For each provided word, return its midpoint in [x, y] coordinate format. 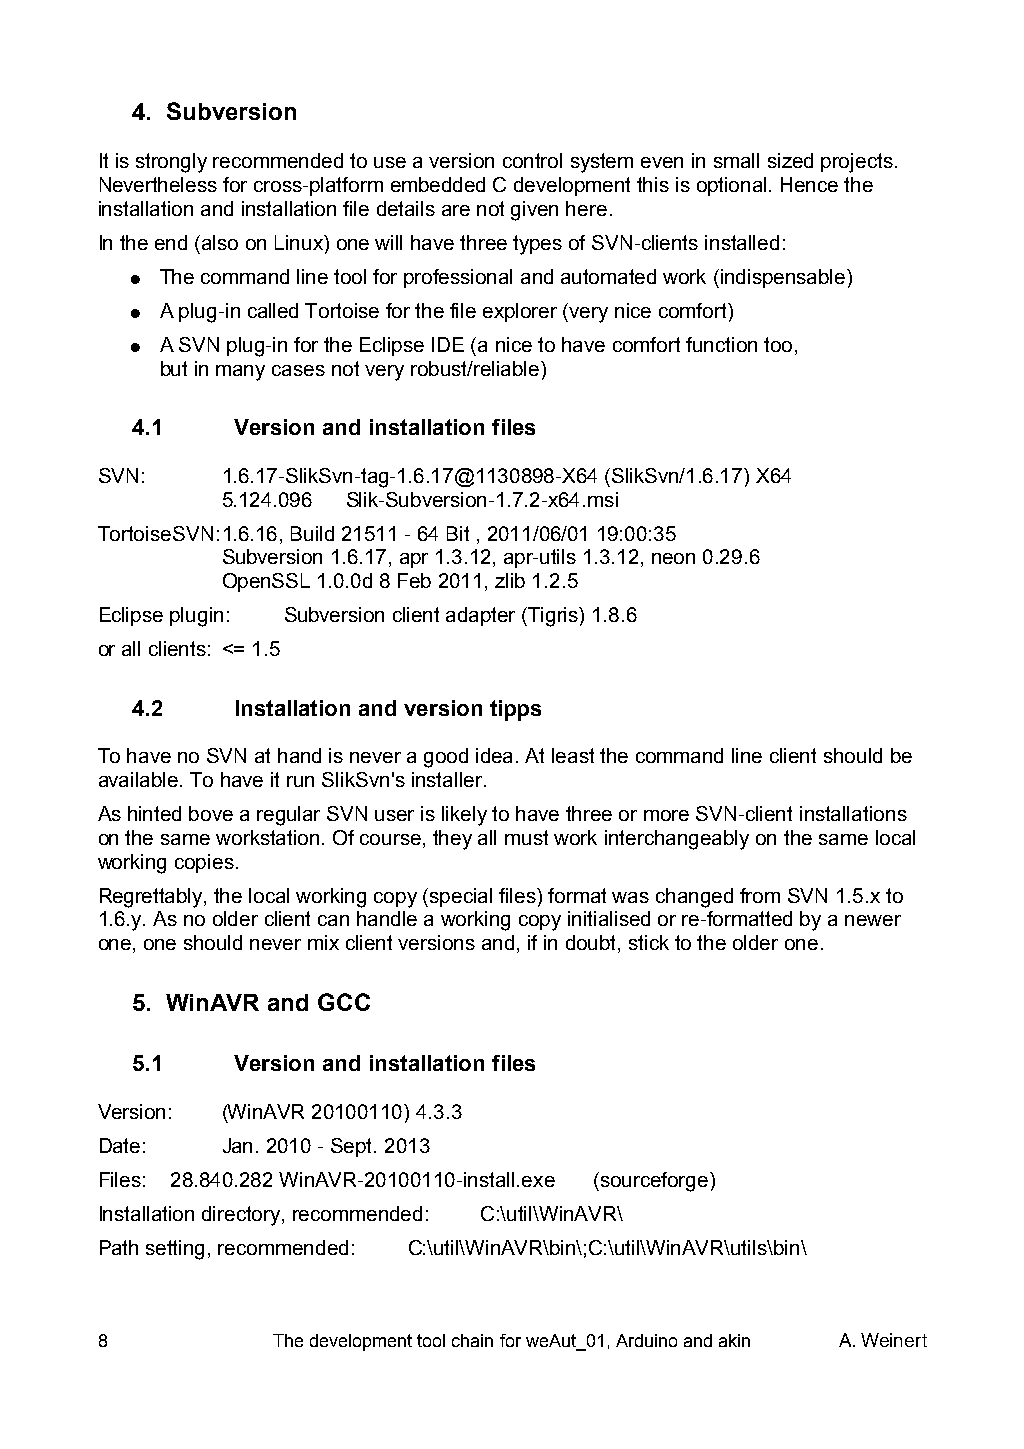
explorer [520, 312]
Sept [353, 1147]
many [240, 373]
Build [312, 533]
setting [175, 1250]
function [721, 344]
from [760, 895]
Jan [237, 1145]
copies [204, 863]
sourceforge [654, 1182]
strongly [171, 163]
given [534, 211]
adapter [480, 616]
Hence [809, 184]
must [526, 837]
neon [673, 558]
